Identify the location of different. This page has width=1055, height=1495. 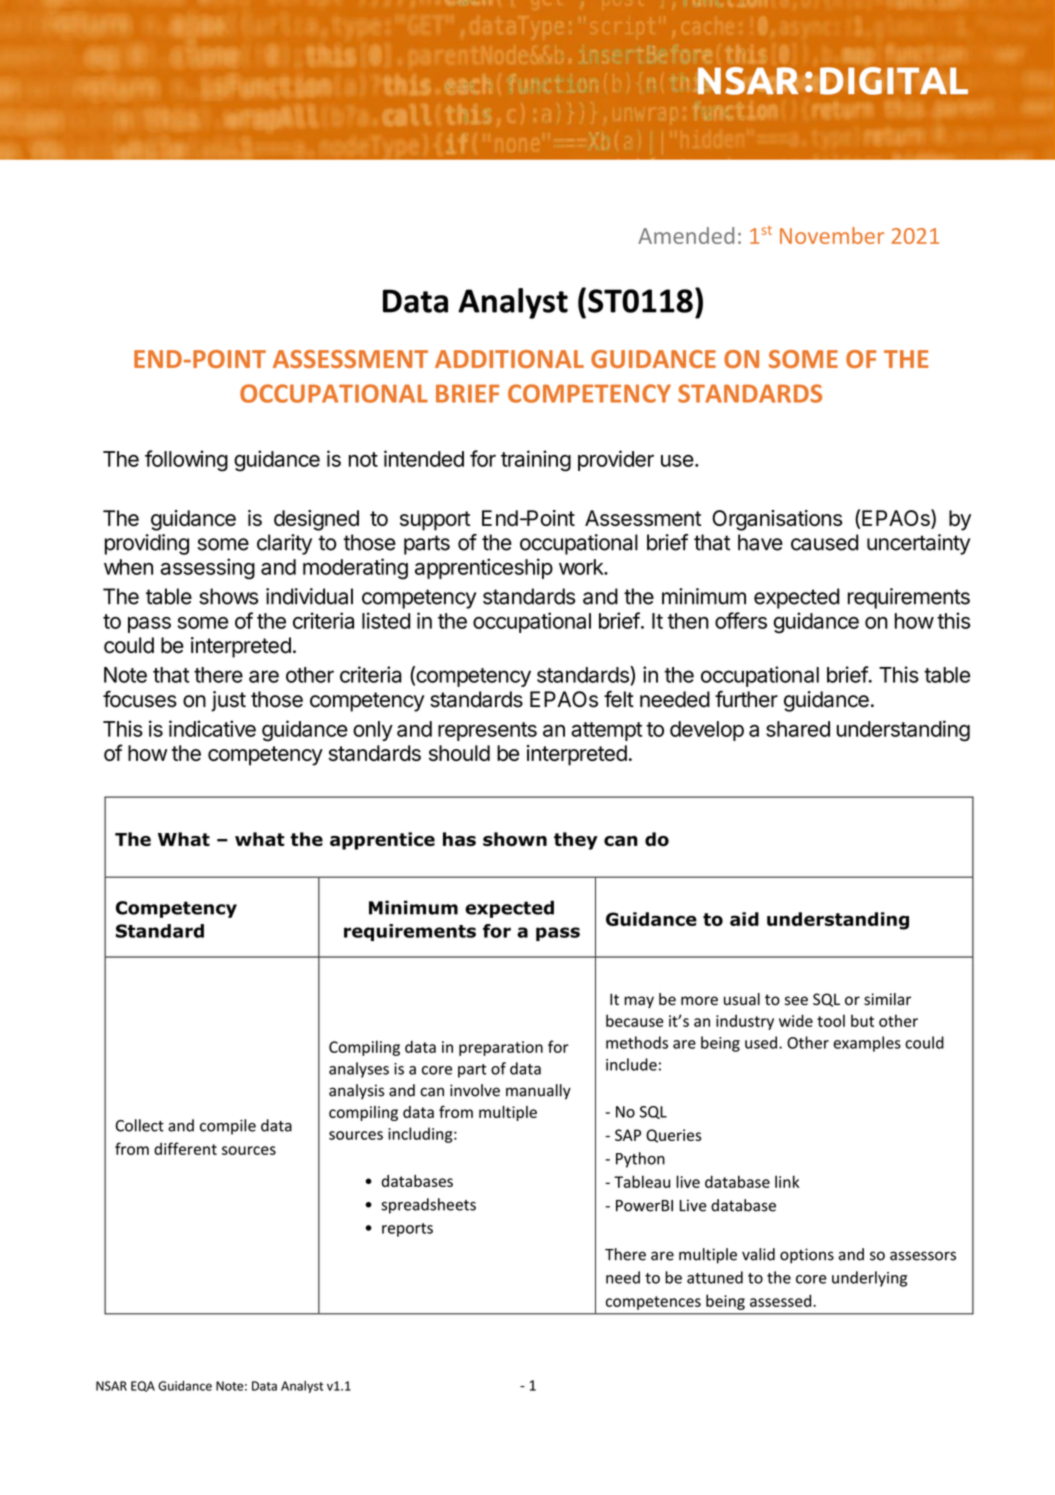
(185, 1148).
